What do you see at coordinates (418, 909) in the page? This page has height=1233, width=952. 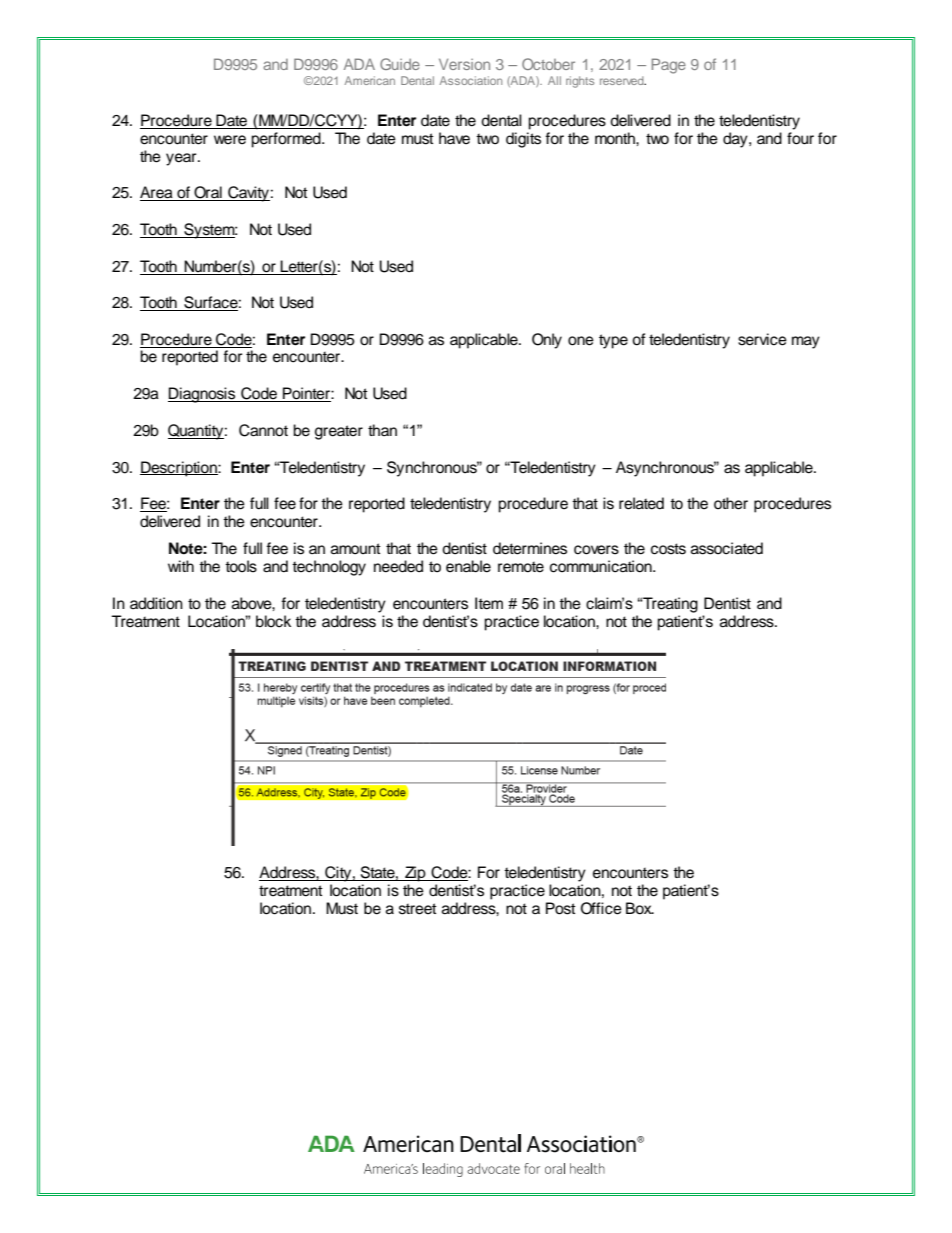 I see `street` at bounding box center [418, 909].
